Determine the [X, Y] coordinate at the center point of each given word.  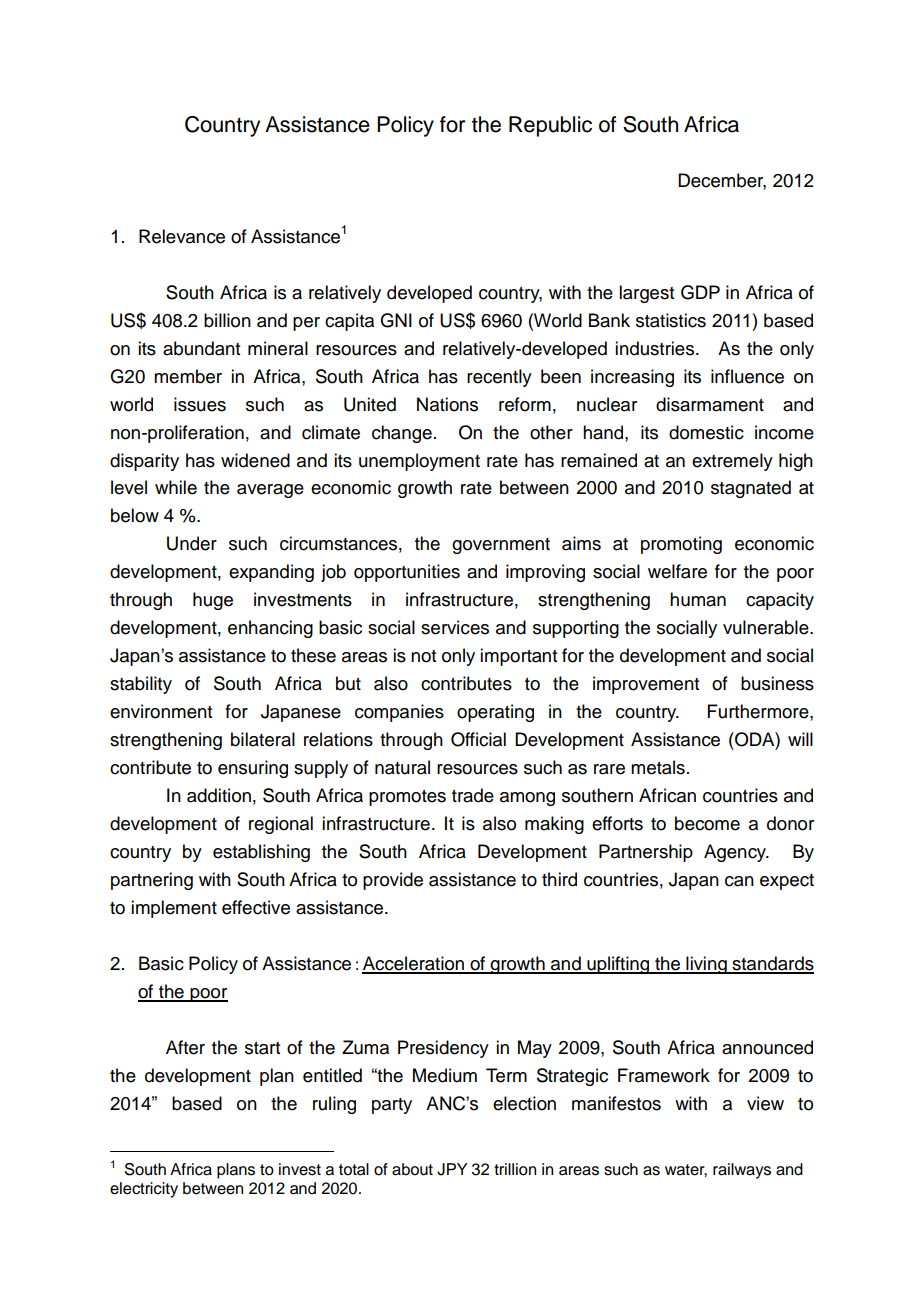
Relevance [182, 236]
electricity [144, 1190]
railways [742, 1171]
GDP [700, 292]
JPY [452, 1169]
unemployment [419, 462]
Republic [550, 126]
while [176, 487]
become [707, 823]
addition [219, 795]
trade [473, 795]
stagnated [751, 489]
